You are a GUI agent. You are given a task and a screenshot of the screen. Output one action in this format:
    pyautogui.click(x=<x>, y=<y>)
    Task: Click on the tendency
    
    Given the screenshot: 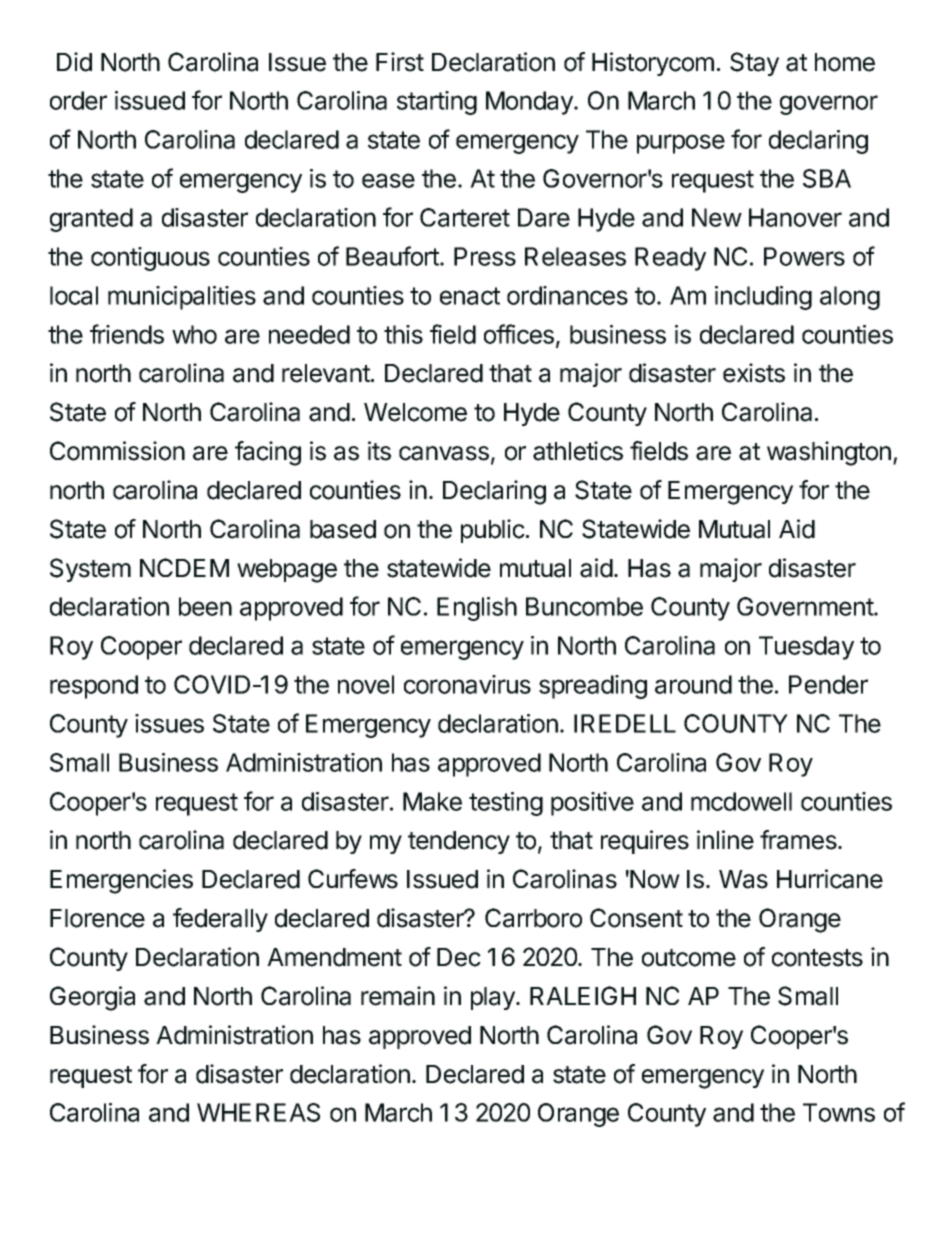 What is the action you would take?
    pyautogui.click(x=459, y=842)
